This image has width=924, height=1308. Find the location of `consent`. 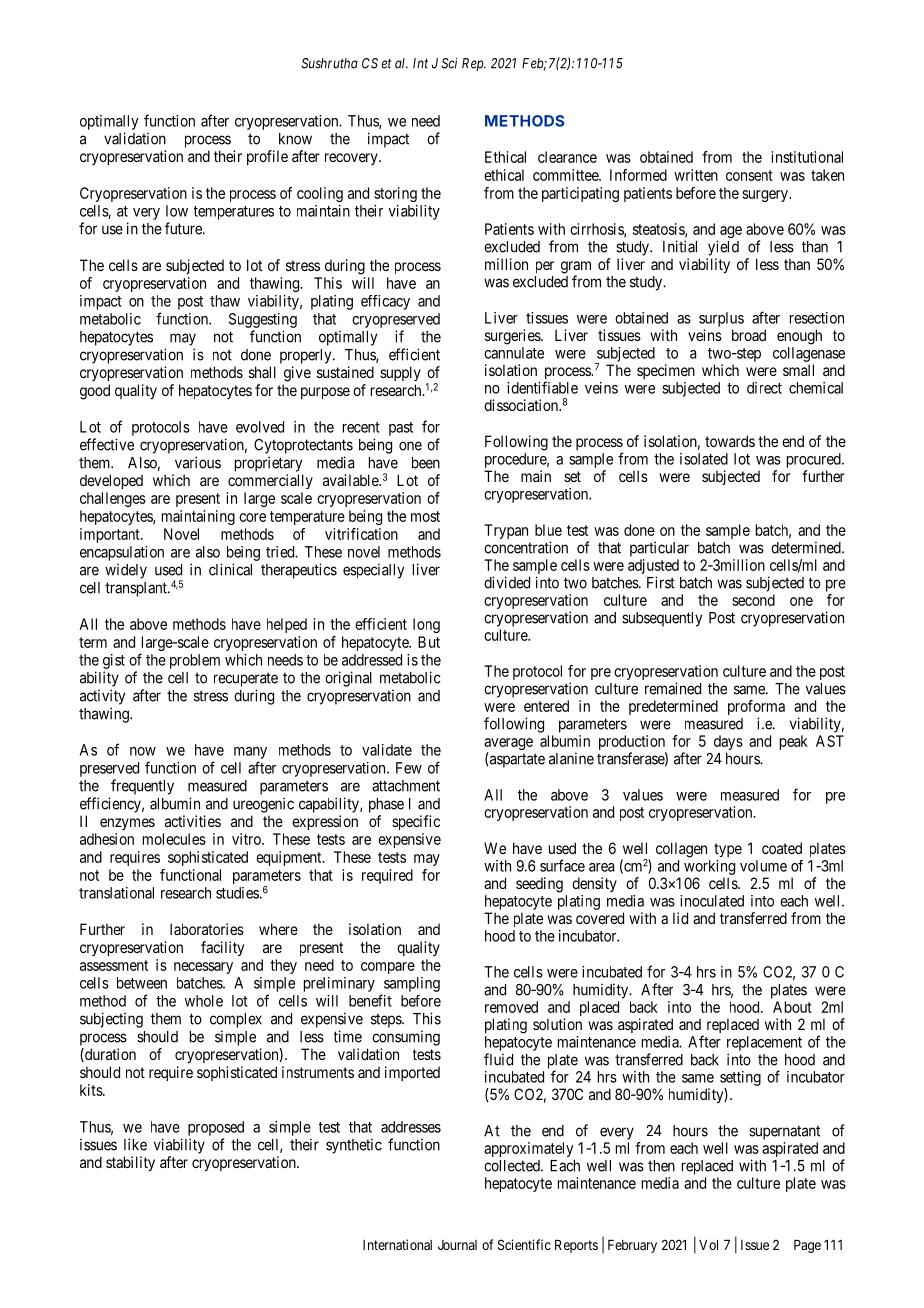

consent is located at coordinates (749, 175).
